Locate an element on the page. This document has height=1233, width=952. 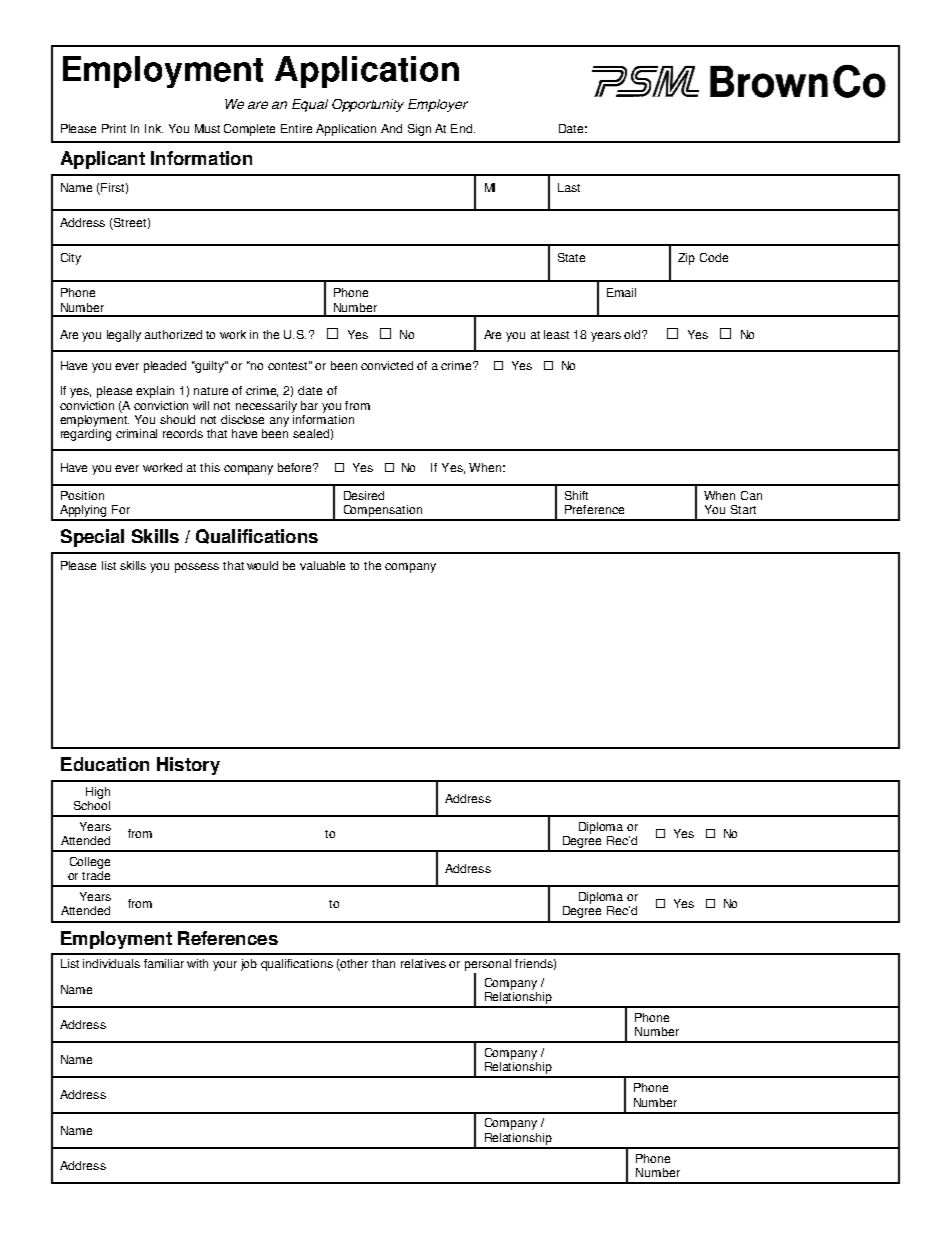
Preference is located at coordinates (594, 509).
